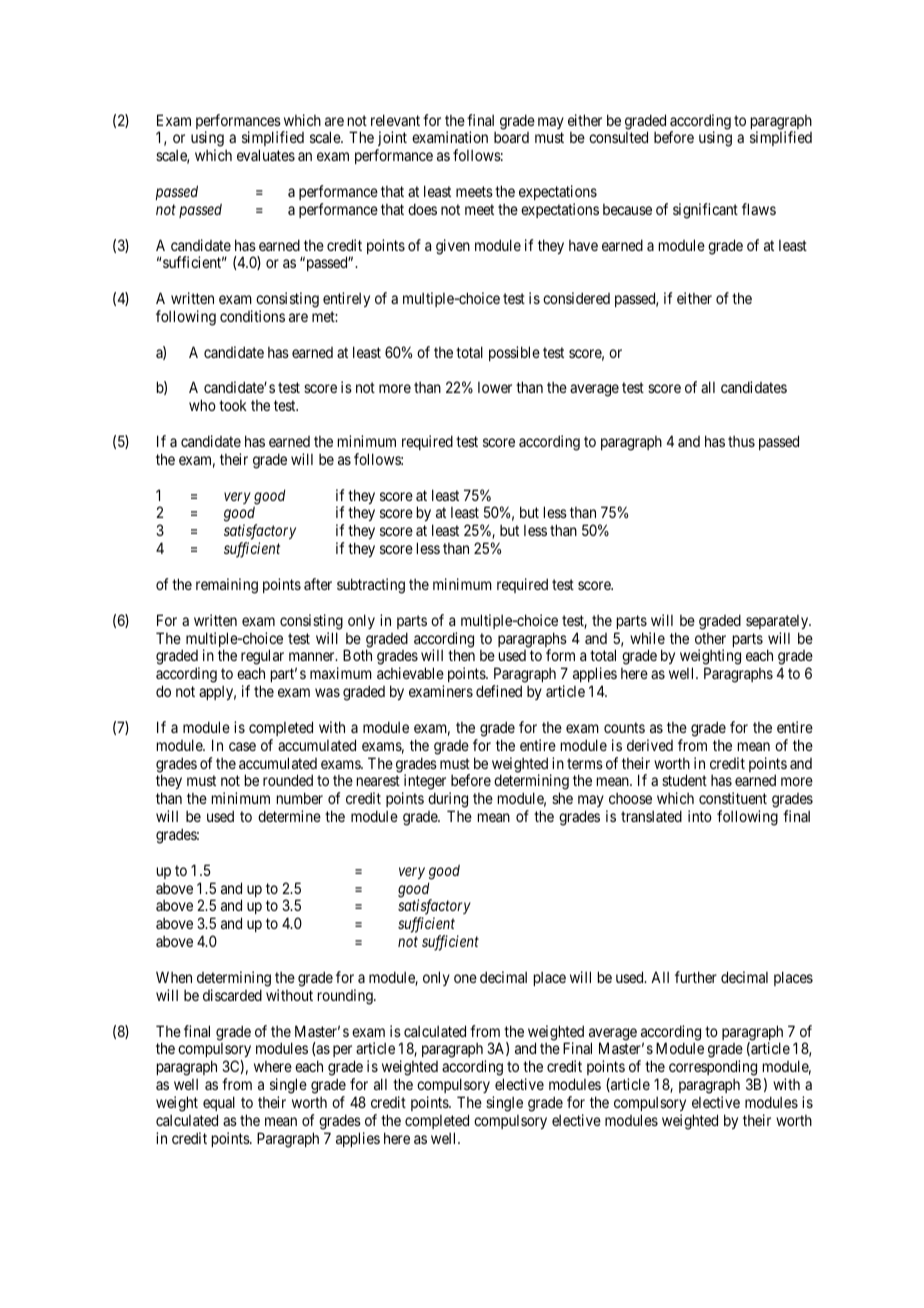  What do you see at coordinates (710, 638) in the page?
I see `other` at bounding box center [710, 638].
